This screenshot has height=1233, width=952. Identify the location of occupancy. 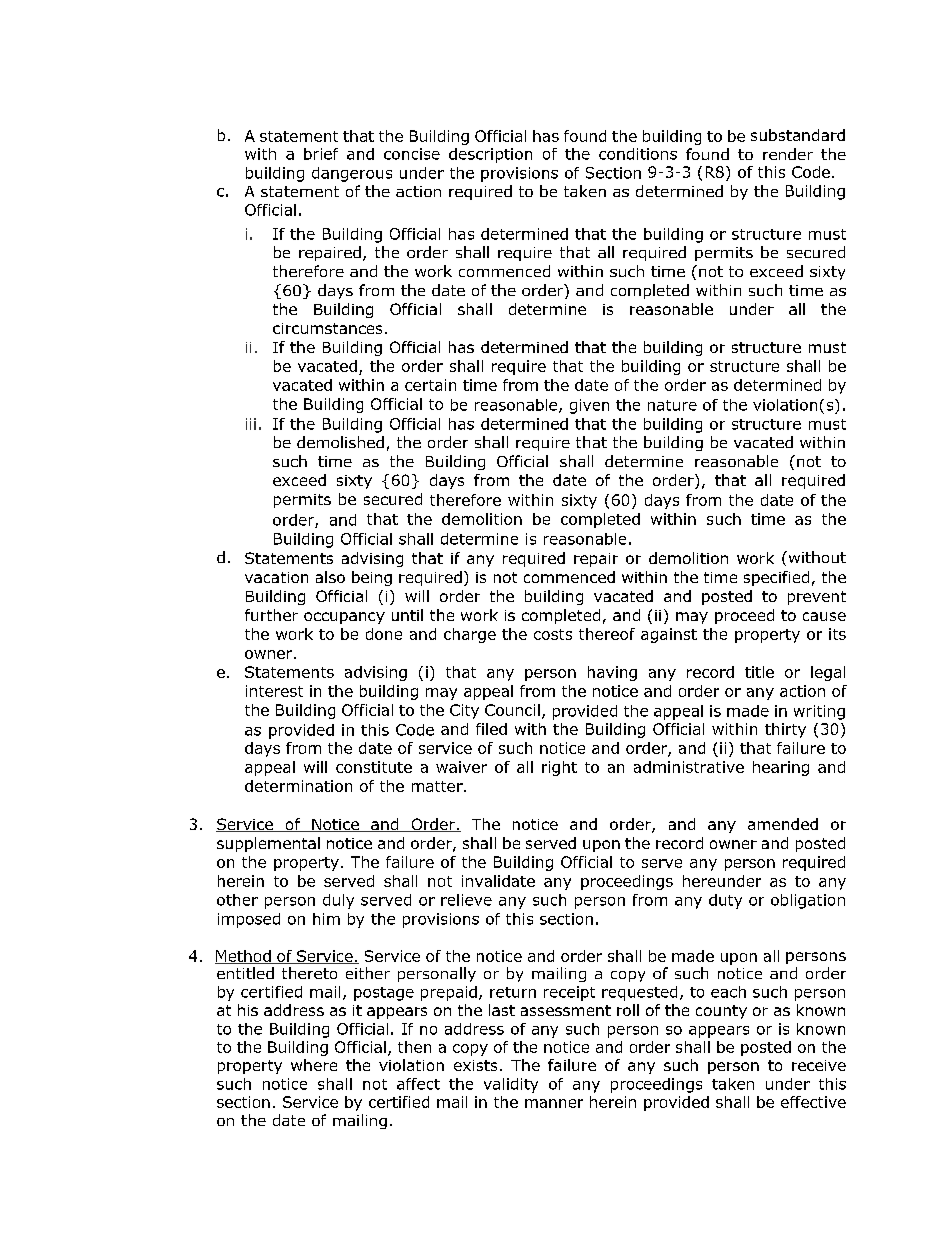
(344, 618).
